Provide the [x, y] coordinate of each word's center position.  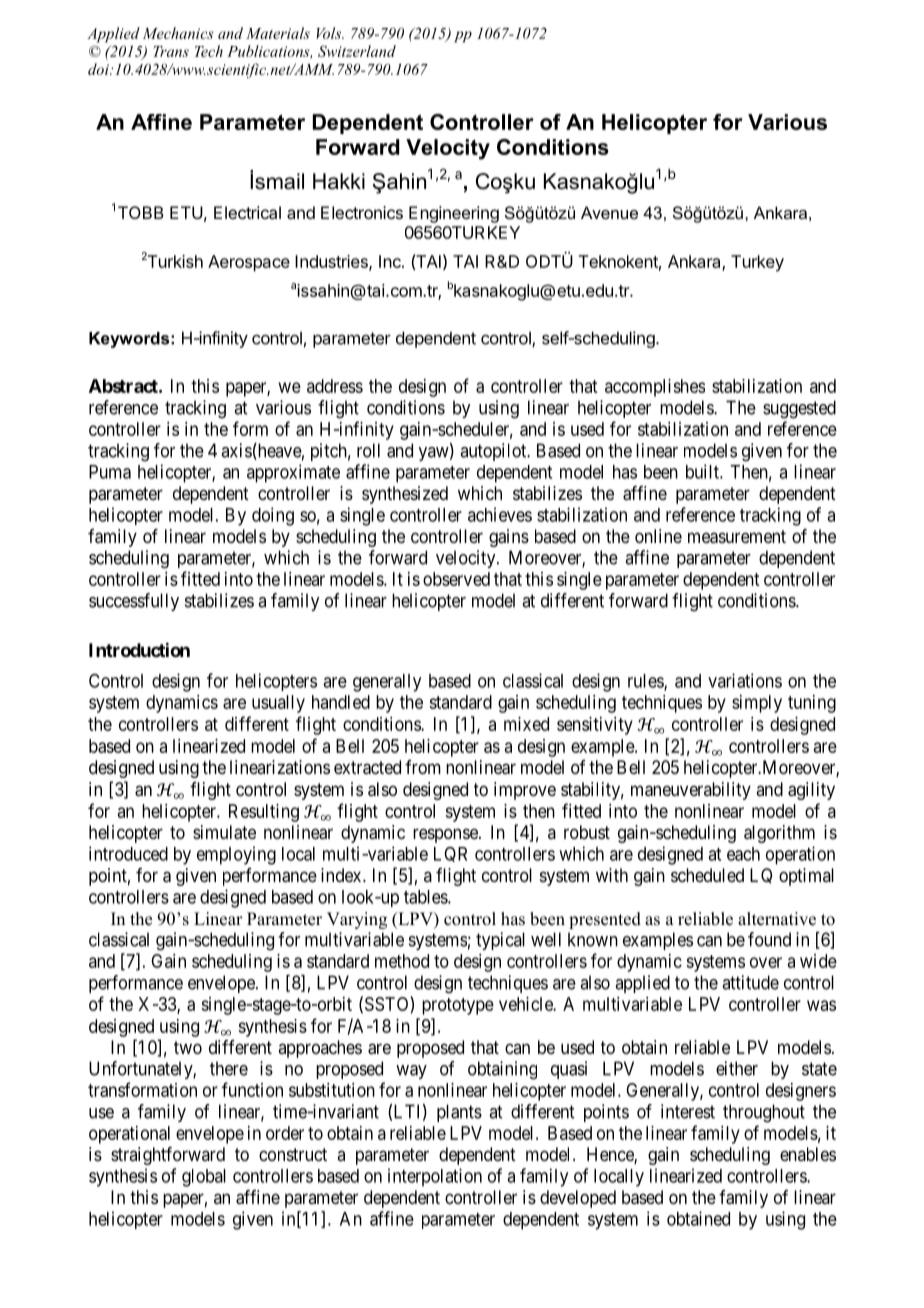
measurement [737, 537]
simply [757, 704]
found [769, 939]
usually [278, 704]
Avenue [609, 212]
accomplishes [655, 388]
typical [500, 941]
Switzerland [357, 51]
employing [236, 855]
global [204, 1178]
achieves [500, 514]
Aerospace [249, 263]
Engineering [454, 214]
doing [273, 516]
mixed [526, 724]
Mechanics [178, 33]
